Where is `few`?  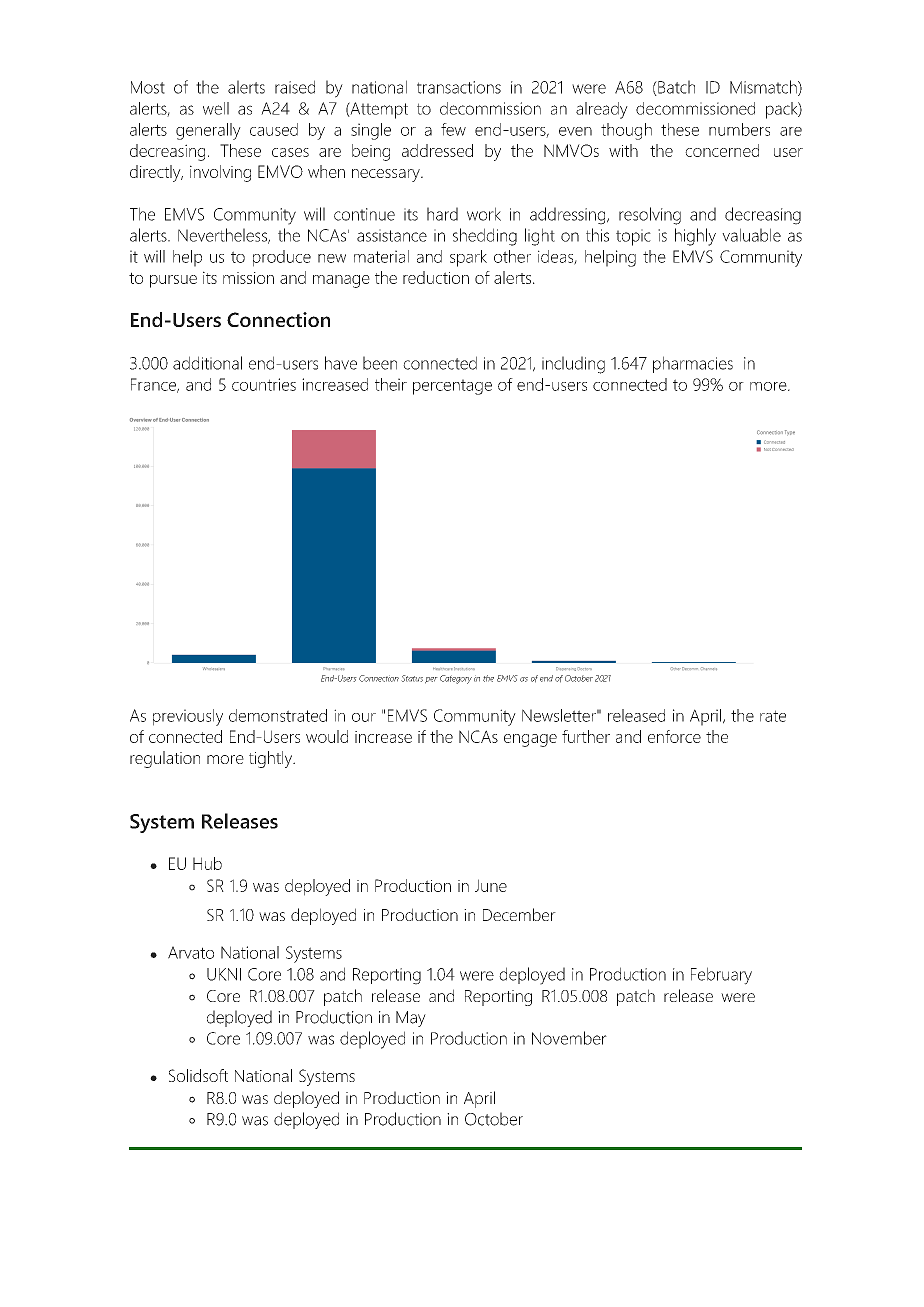 few is located at coordinates (453, 129).
